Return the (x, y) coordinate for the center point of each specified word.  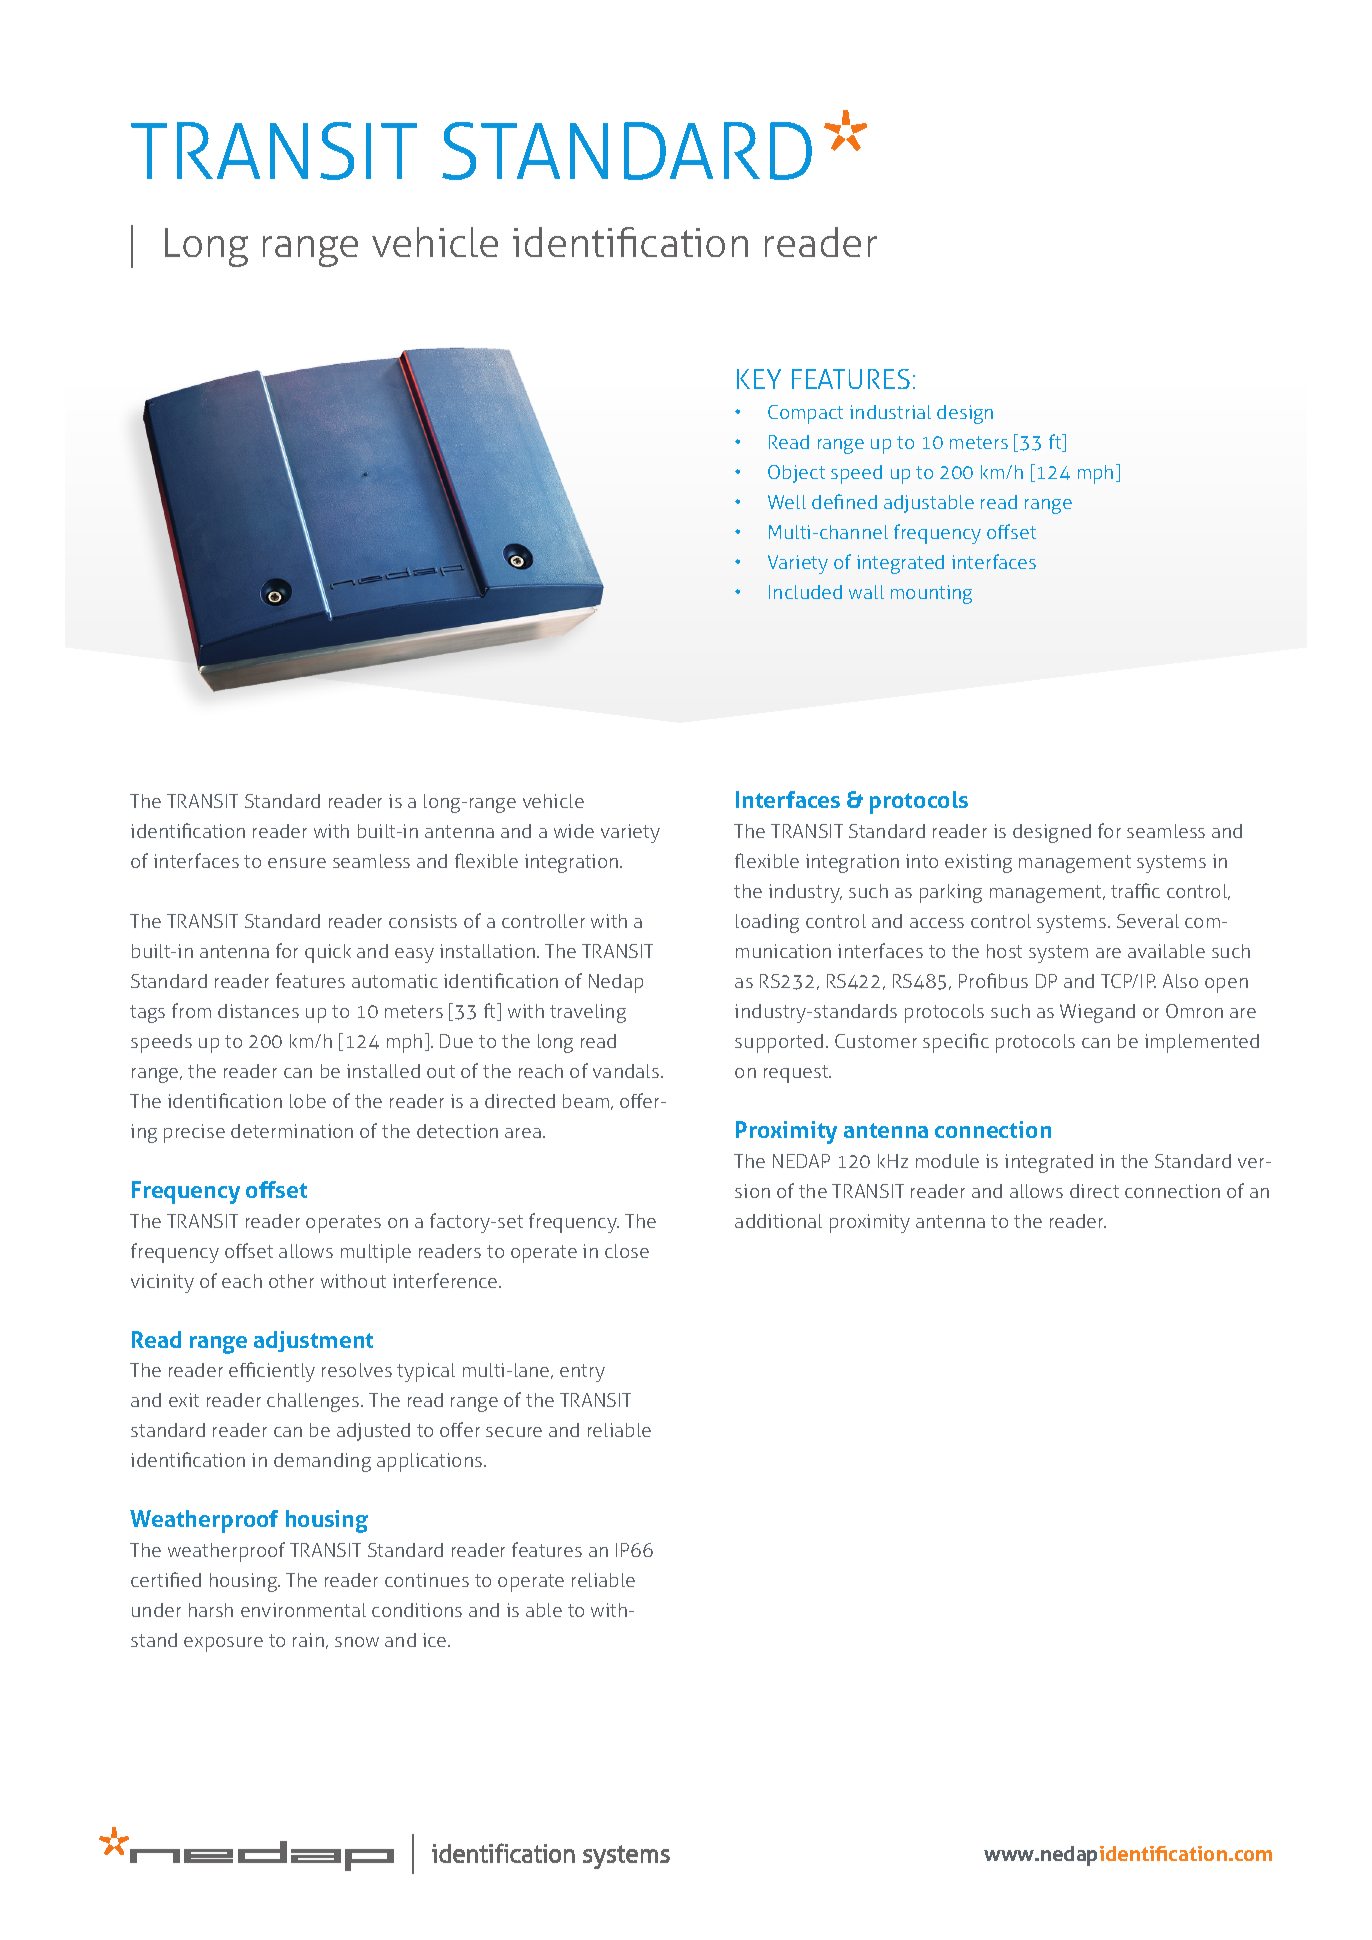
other (291, 1281)
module (947, 1161)
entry (582, 1373)
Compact (805, 414)
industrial (890, 412)
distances (258, 1011)
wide (574, 831)
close (627, 1251)
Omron (1194, 1011)
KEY (759, 379)
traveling (588, 1013)
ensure (297, 863)
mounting (931, 594)
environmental (303, 1610)
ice (436, 1640)
